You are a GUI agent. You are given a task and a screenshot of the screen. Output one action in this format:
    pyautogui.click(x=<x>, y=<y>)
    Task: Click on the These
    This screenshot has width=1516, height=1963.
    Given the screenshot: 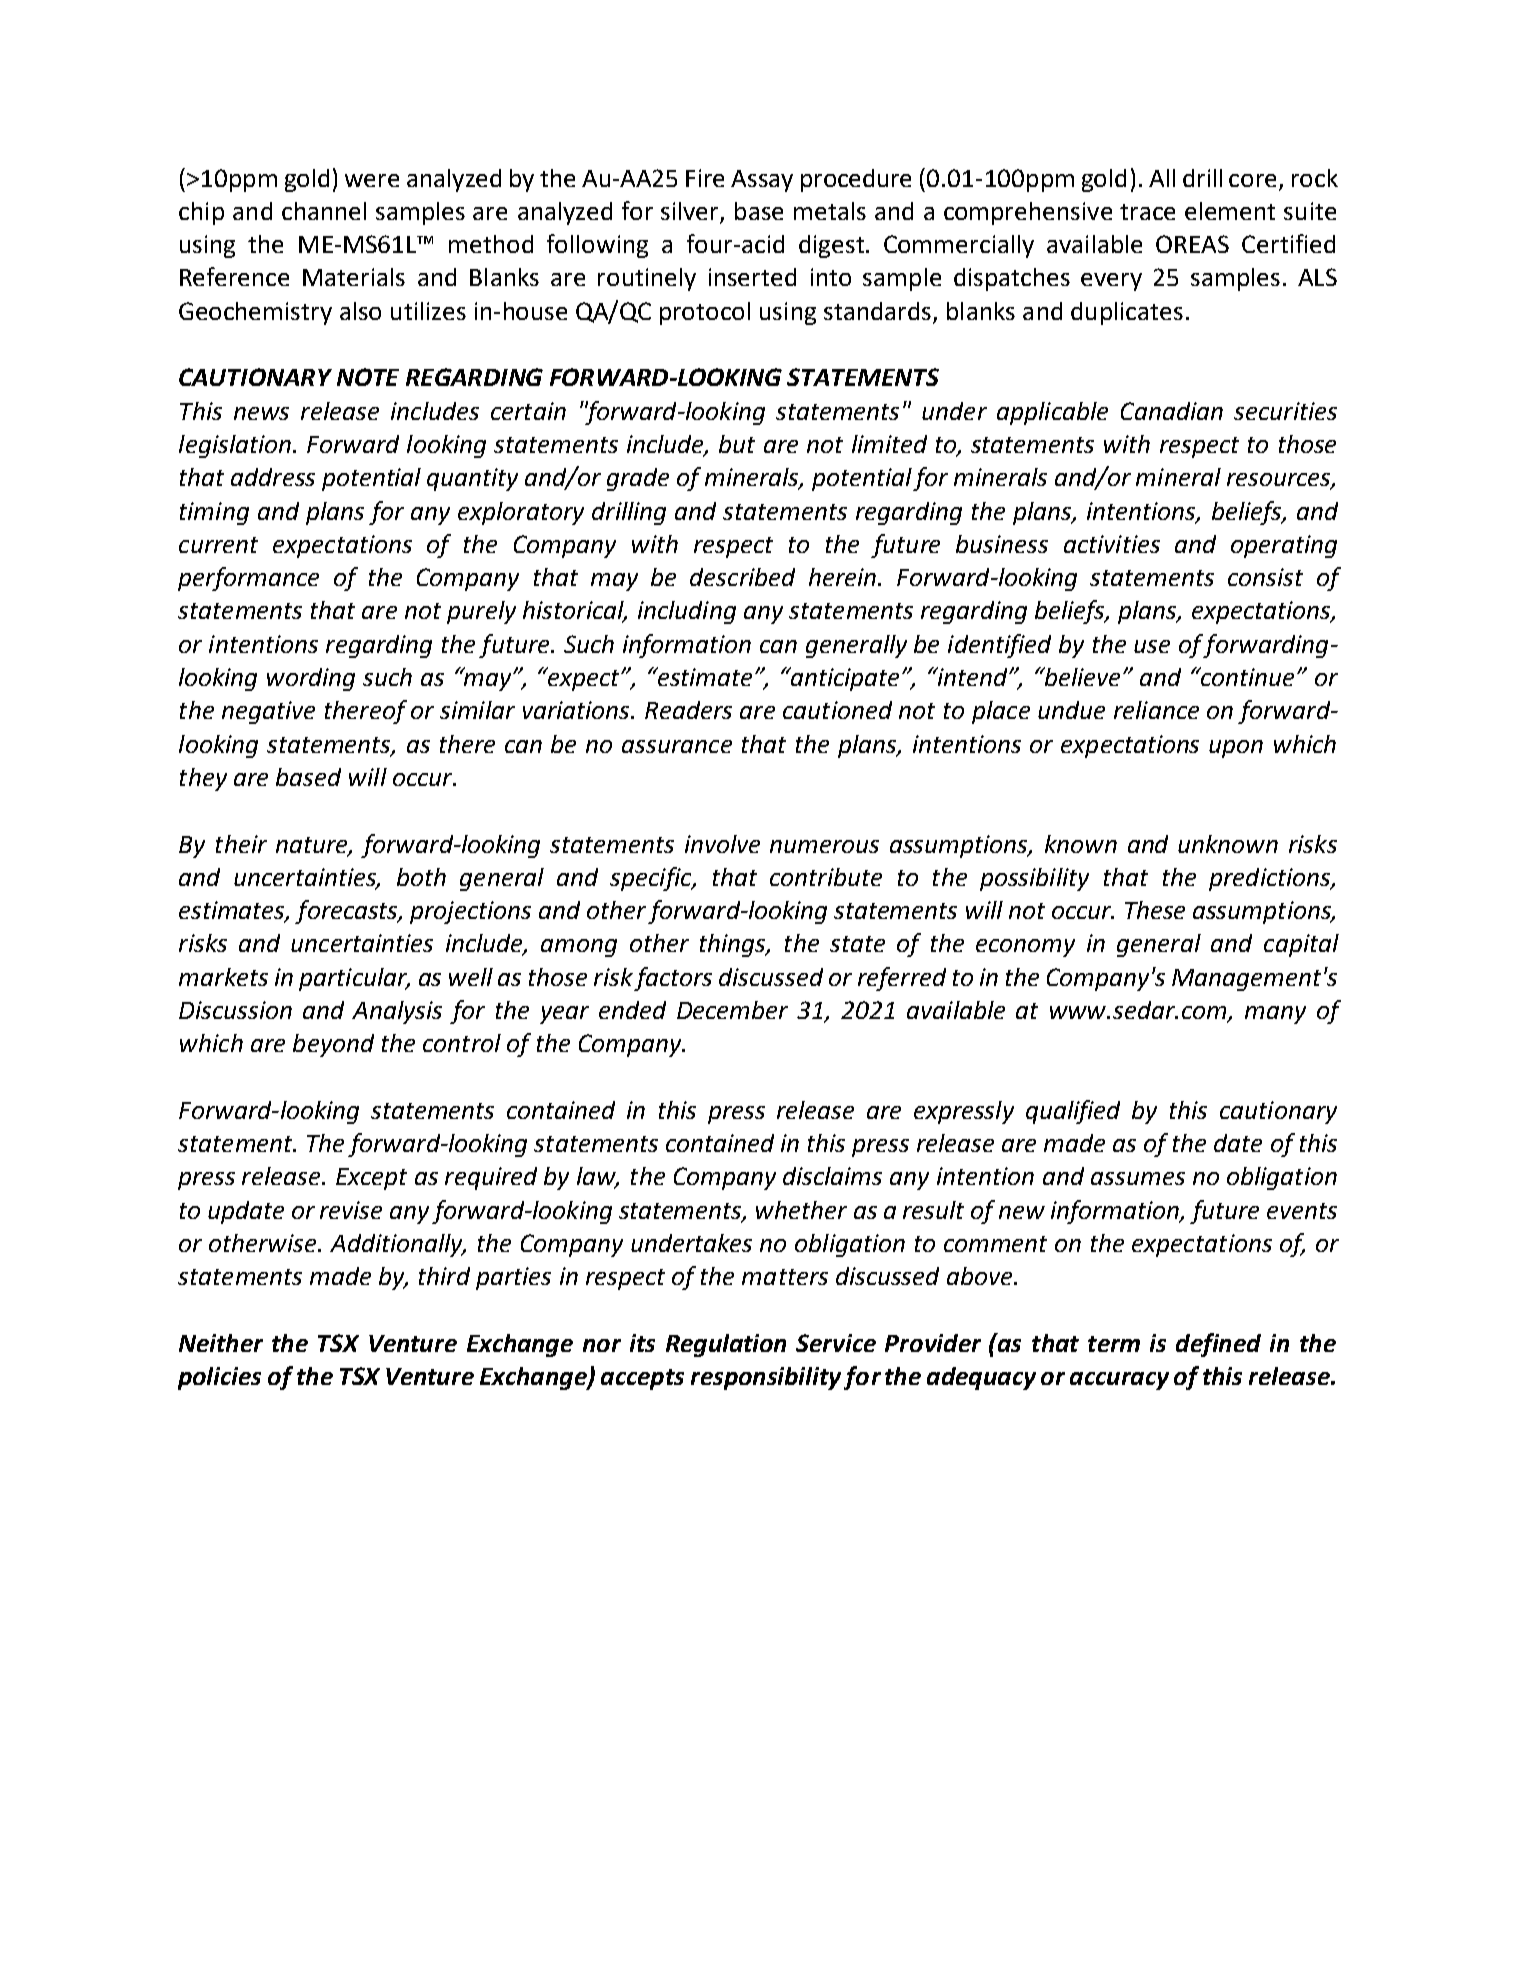 What is the action you would take?
    pyautogui.click(x=1155, y=910)
